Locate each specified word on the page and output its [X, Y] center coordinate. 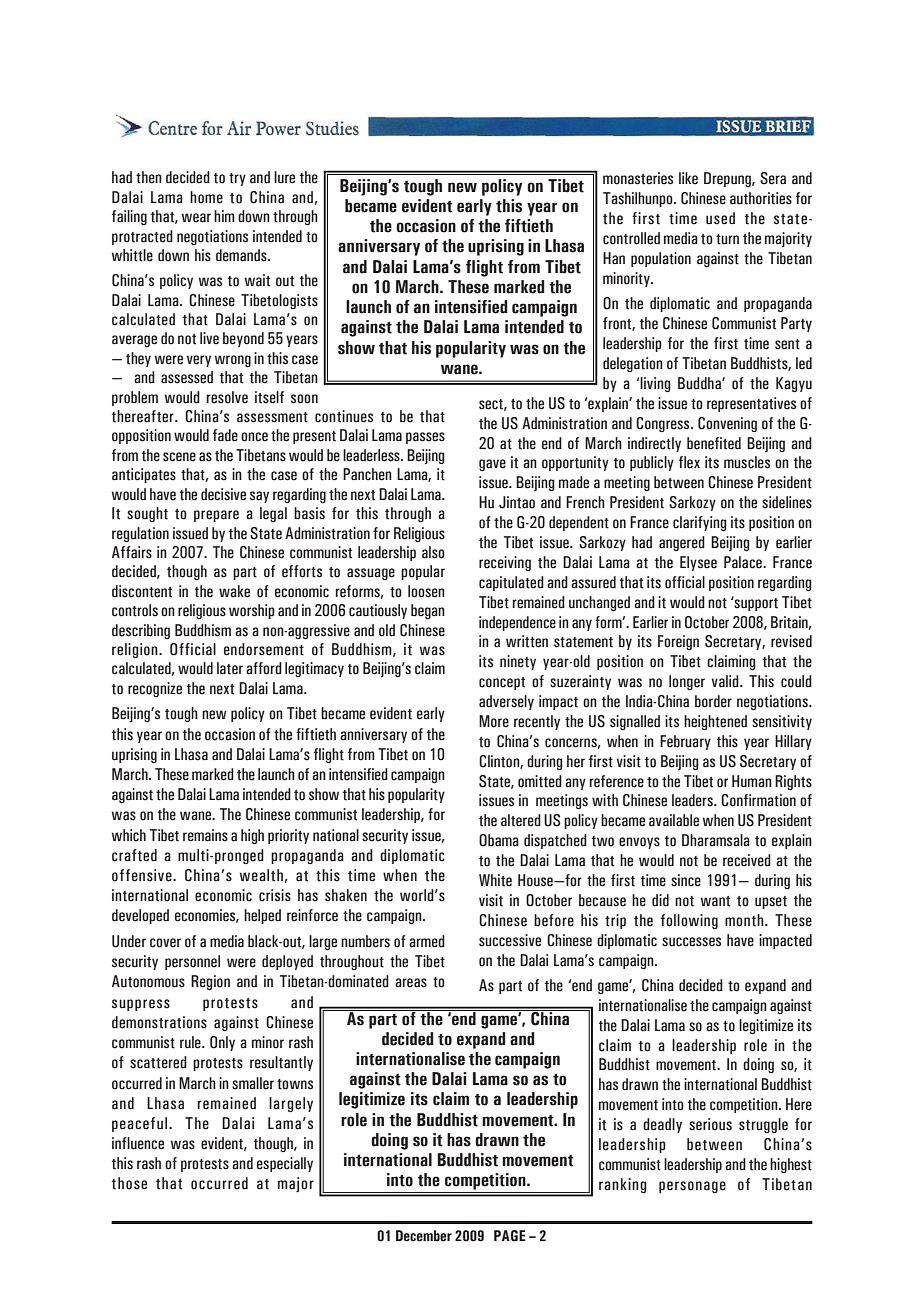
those [129, 1183]
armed [427, 941]
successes [691, 942]
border [713, 701]
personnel [192, 962]
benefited [714, 443]
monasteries [638, 178]
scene [179, 457]
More [494, 721]
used [720, 218]
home [206, 197]
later [230, 668]
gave [492, 465]
